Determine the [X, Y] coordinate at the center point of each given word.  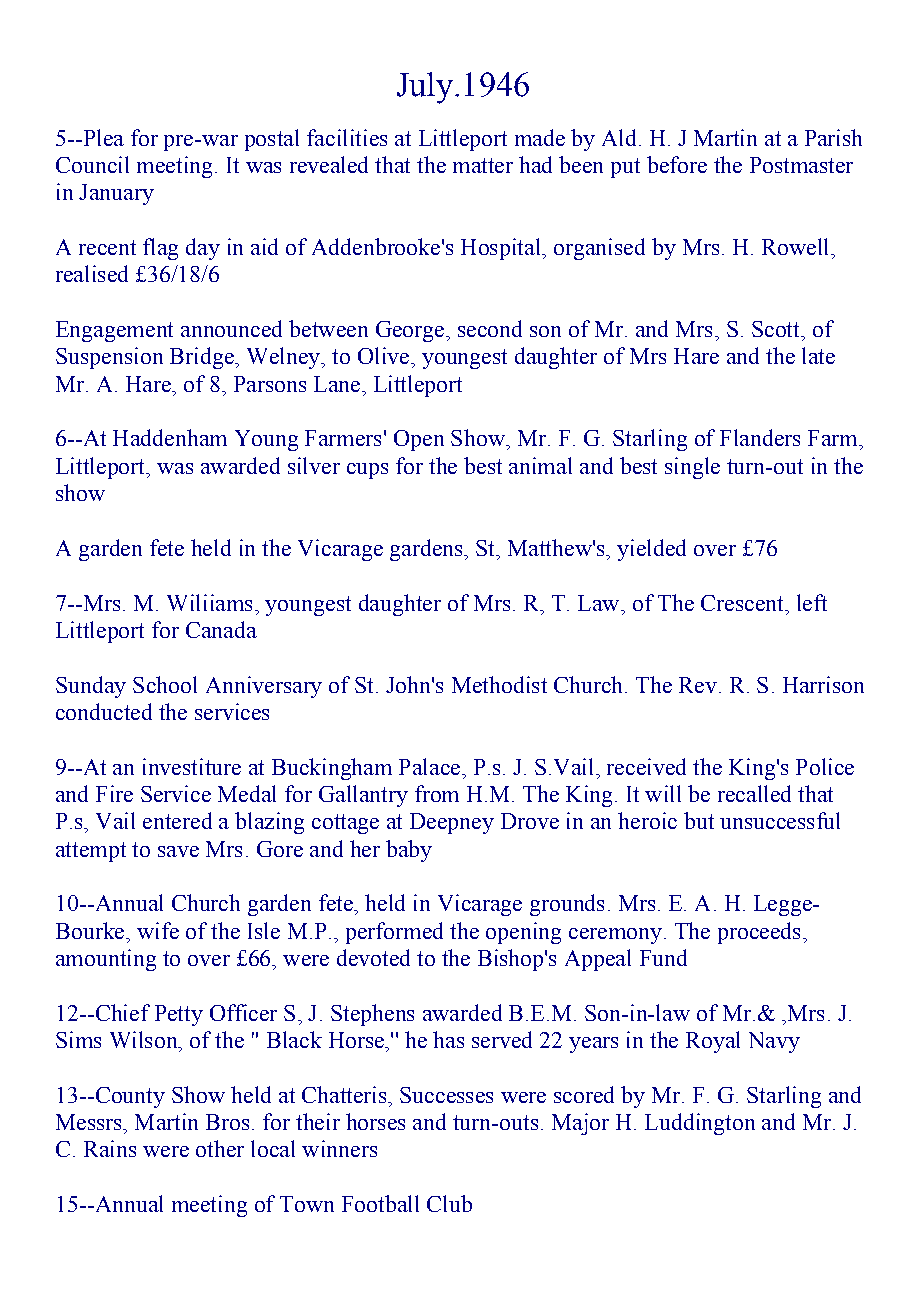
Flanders [760, 437]
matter [483, 165]
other [220, 1148]
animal [540, 465]
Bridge [203, 358]
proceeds [759, 933]
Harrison [823, 684]
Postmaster [801, 165]
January [116, 194]
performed [394, 933]
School [165, 684]
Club [449, 1203]
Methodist [499, 684]
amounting [106, 960]
